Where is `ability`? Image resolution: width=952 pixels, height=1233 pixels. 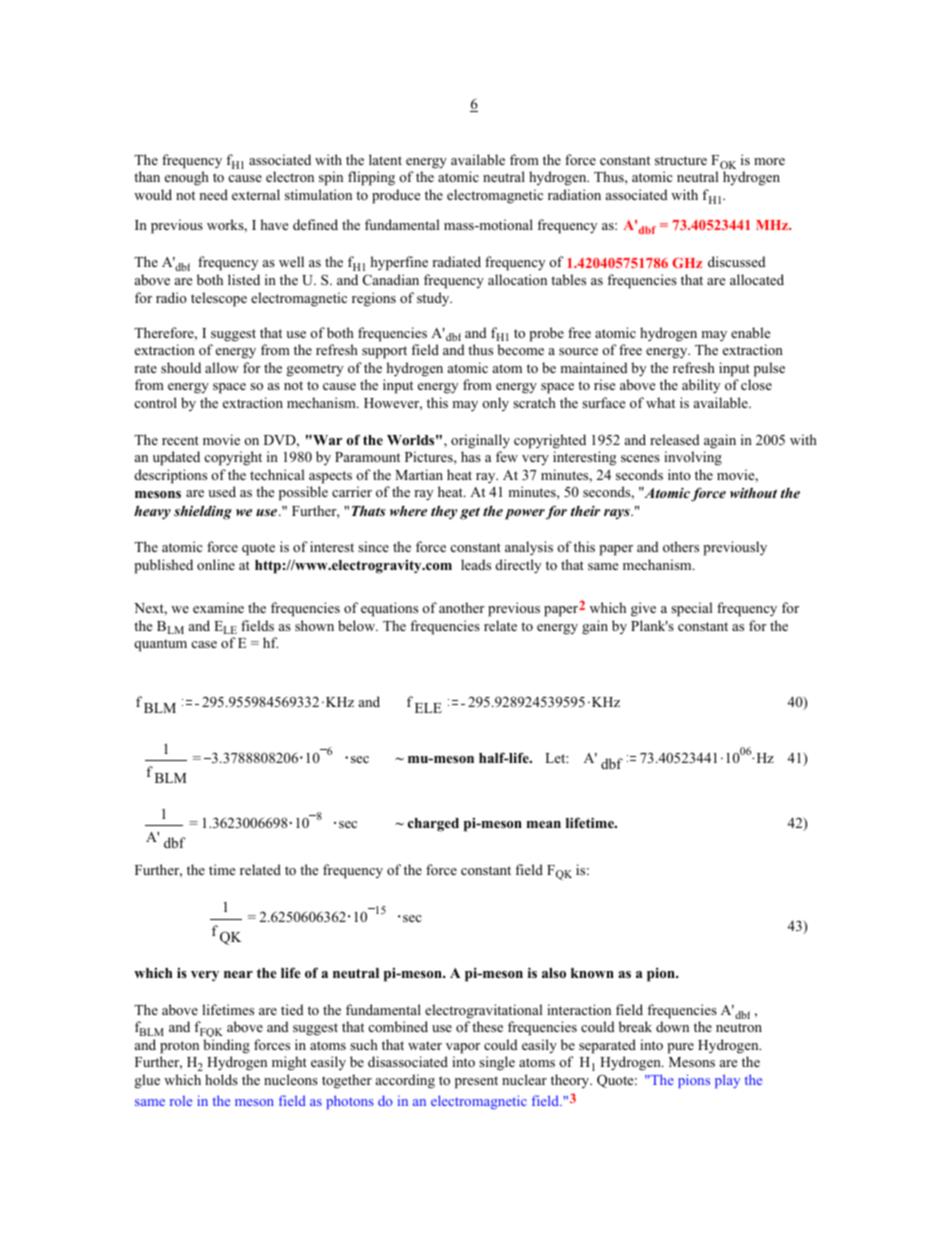
ability is located at coordinates (701, 386).
